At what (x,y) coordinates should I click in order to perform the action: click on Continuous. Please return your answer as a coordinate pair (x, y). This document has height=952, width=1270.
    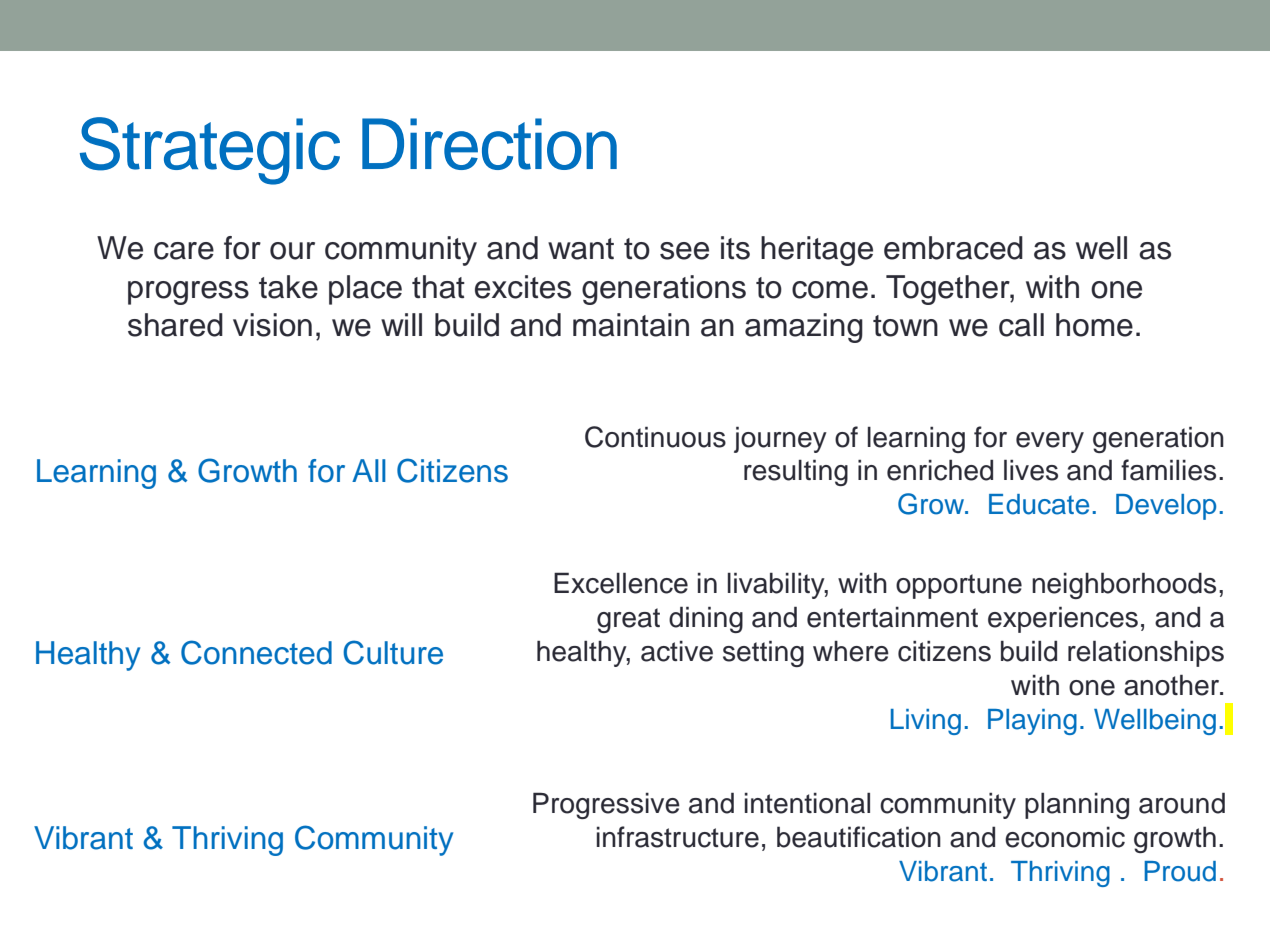
    Looking at the image, I should click on (655, 437).
